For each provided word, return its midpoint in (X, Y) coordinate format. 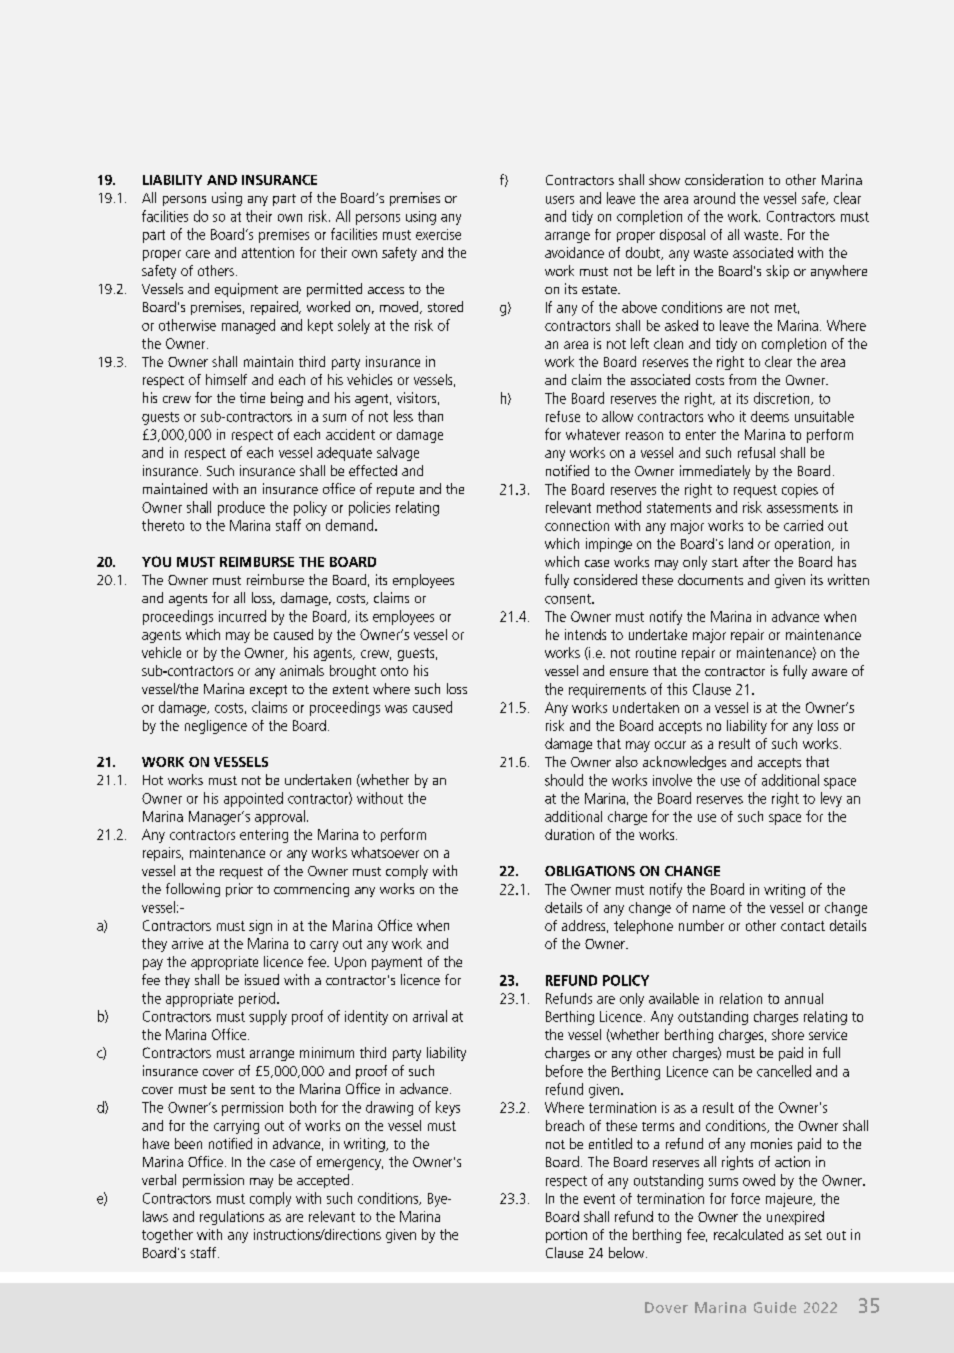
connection (577, 525)
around (714, 198)
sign (260, 927)
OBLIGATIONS (590, 871)
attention (268, 252)
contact (803, 926)
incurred (242, 616)
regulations (232, 1218)
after (756, 561)
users (560, 200)
